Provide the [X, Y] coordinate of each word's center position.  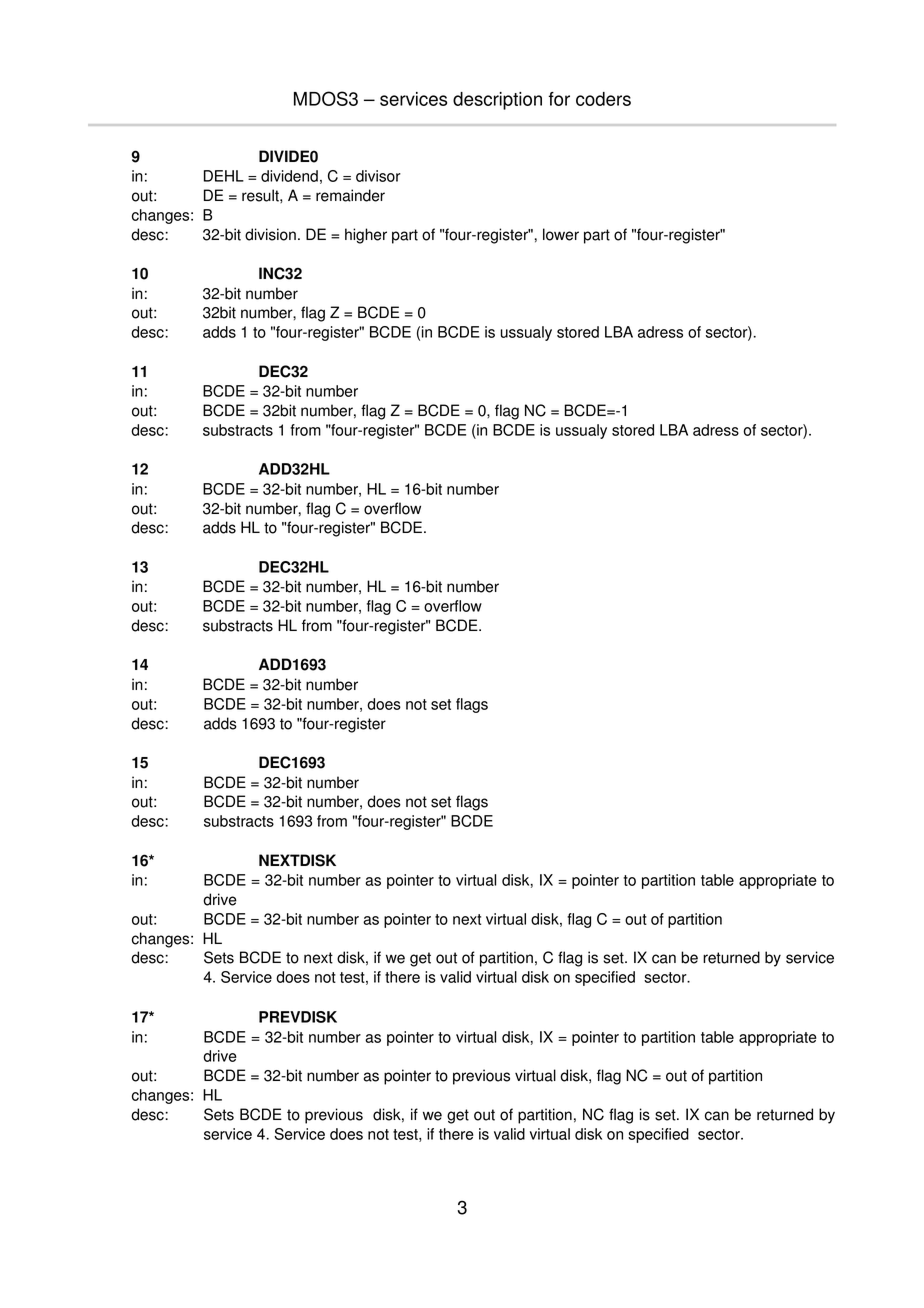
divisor [378, 176]
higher [366, 236]
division [270, 234]
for [559, 99]
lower [561, 234]
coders [603, 99]
